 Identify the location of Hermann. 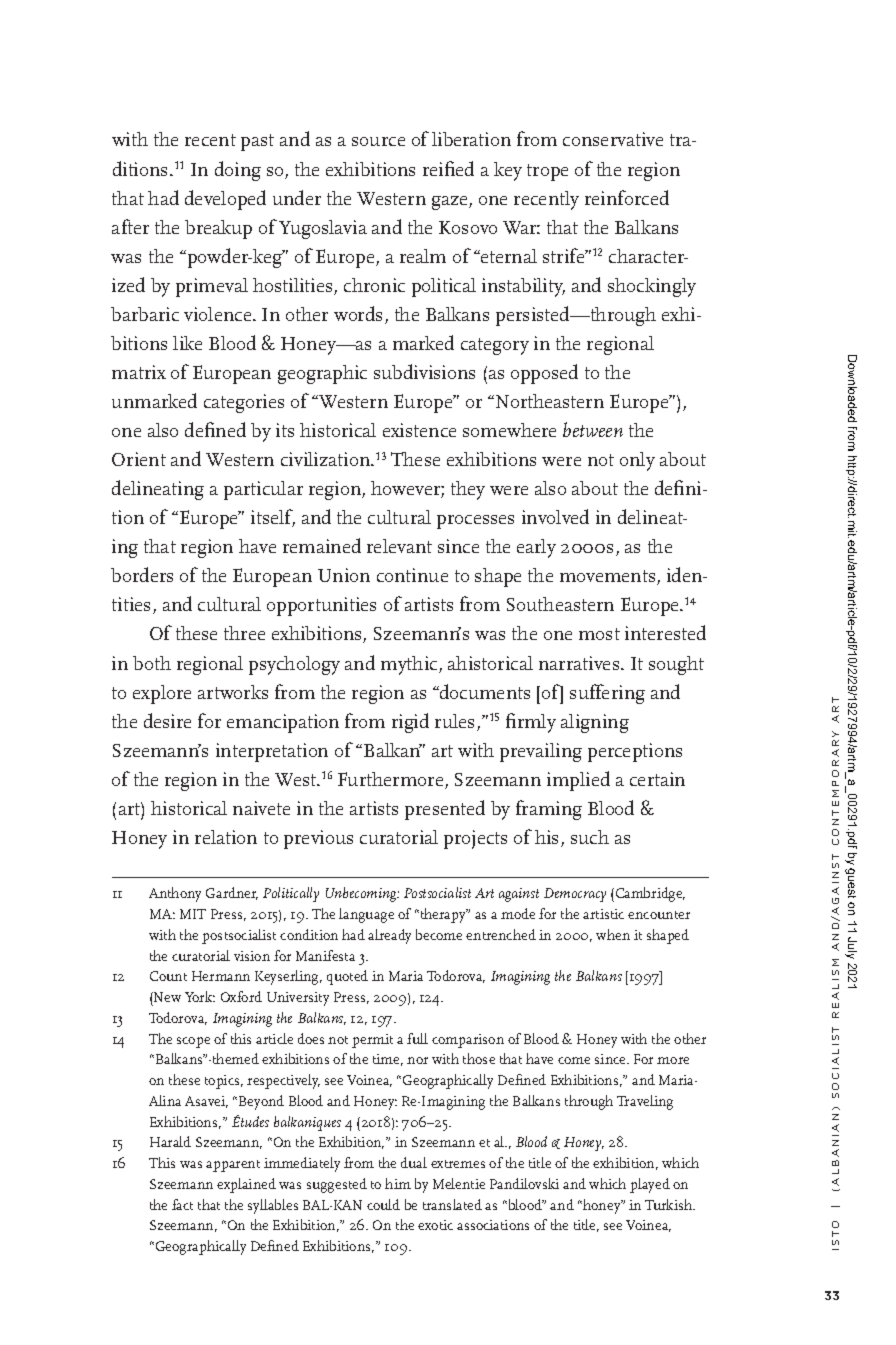
(221, 976).
